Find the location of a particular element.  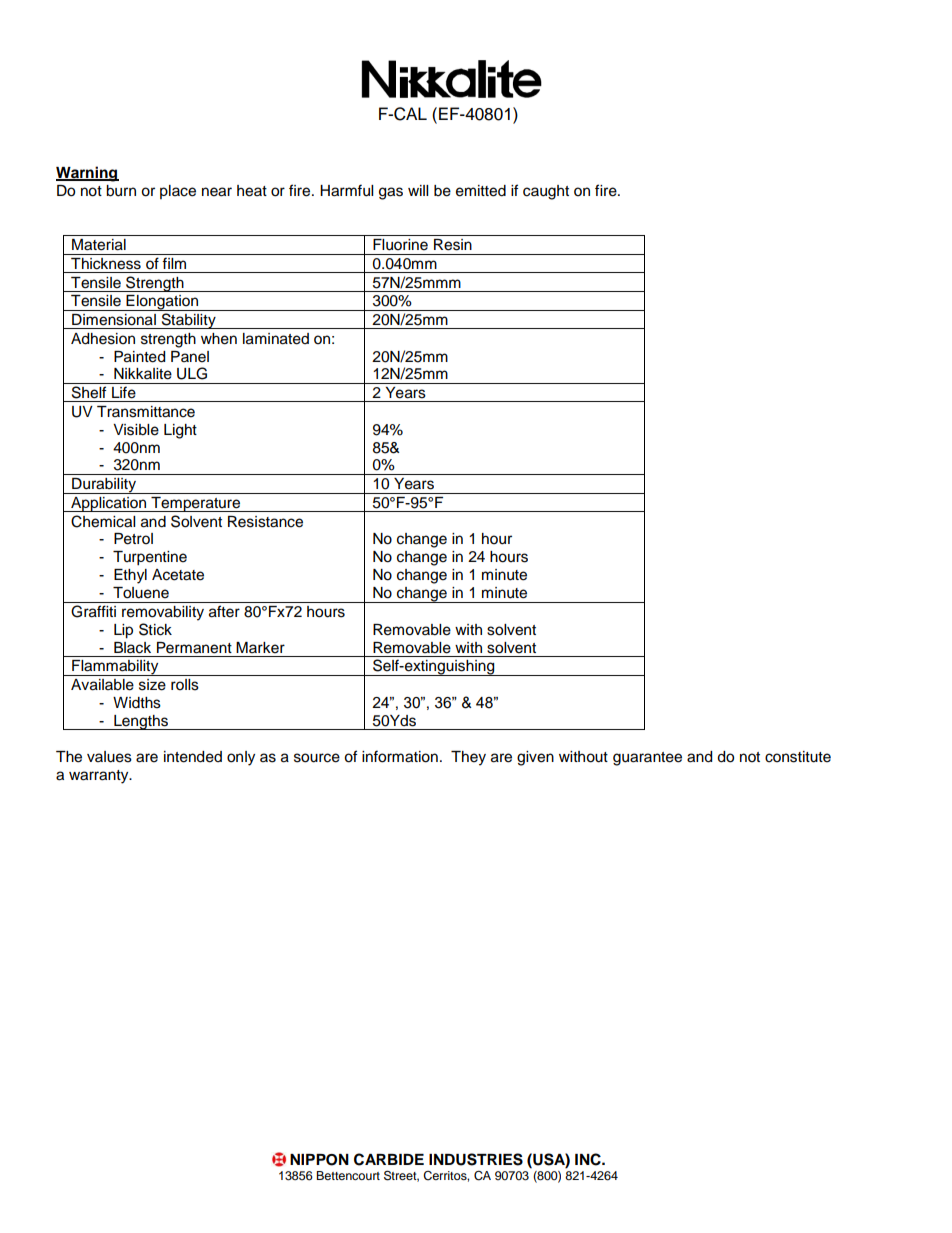

place is located at coordinates (178, 192).
